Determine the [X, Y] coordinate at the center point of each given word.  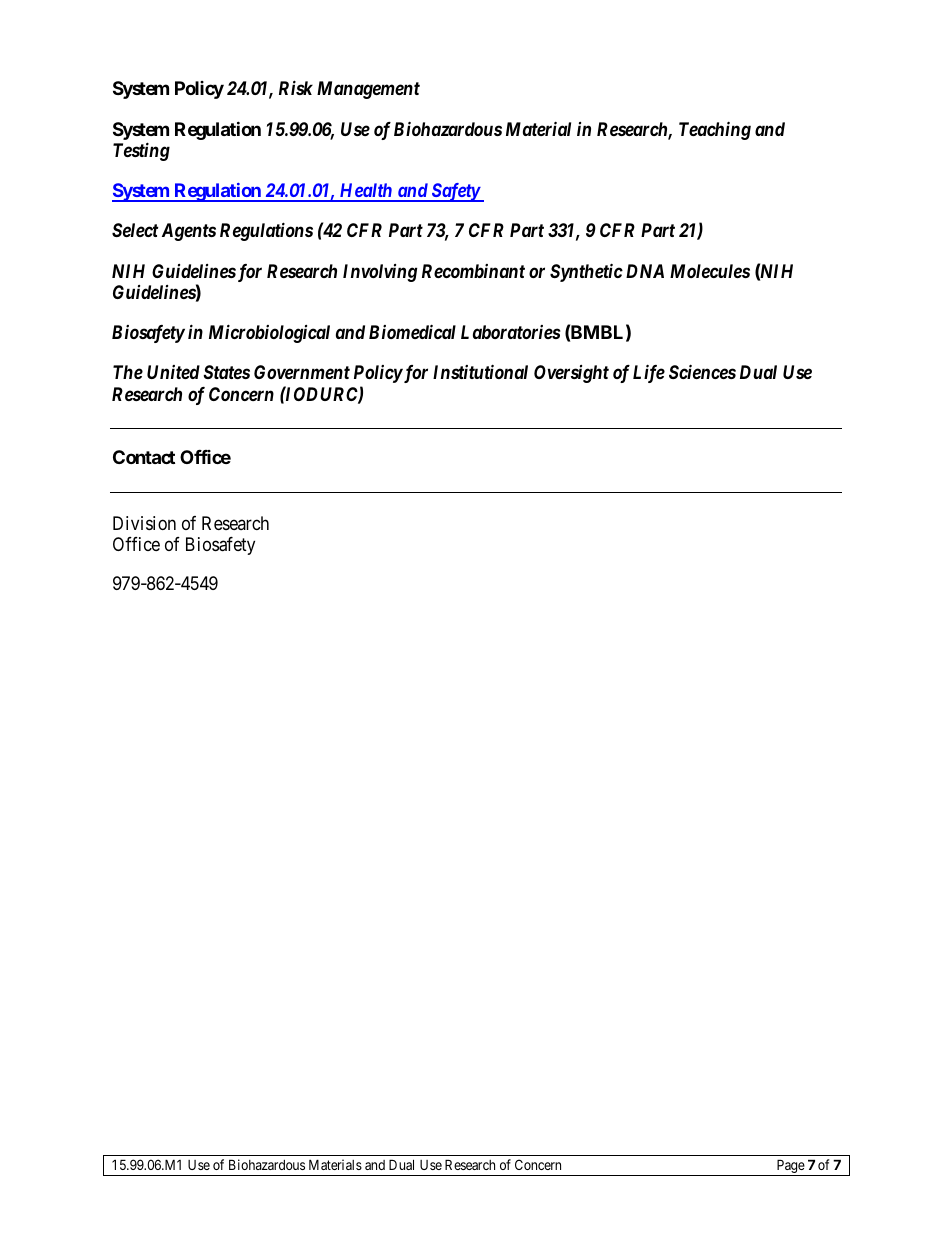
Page [790, 1167]
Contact [144, 457]
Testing [141, 151]
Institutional [480, 371]
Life [649, 373]
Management [368, 90]
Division [144, 523]
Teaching [715, 130]
